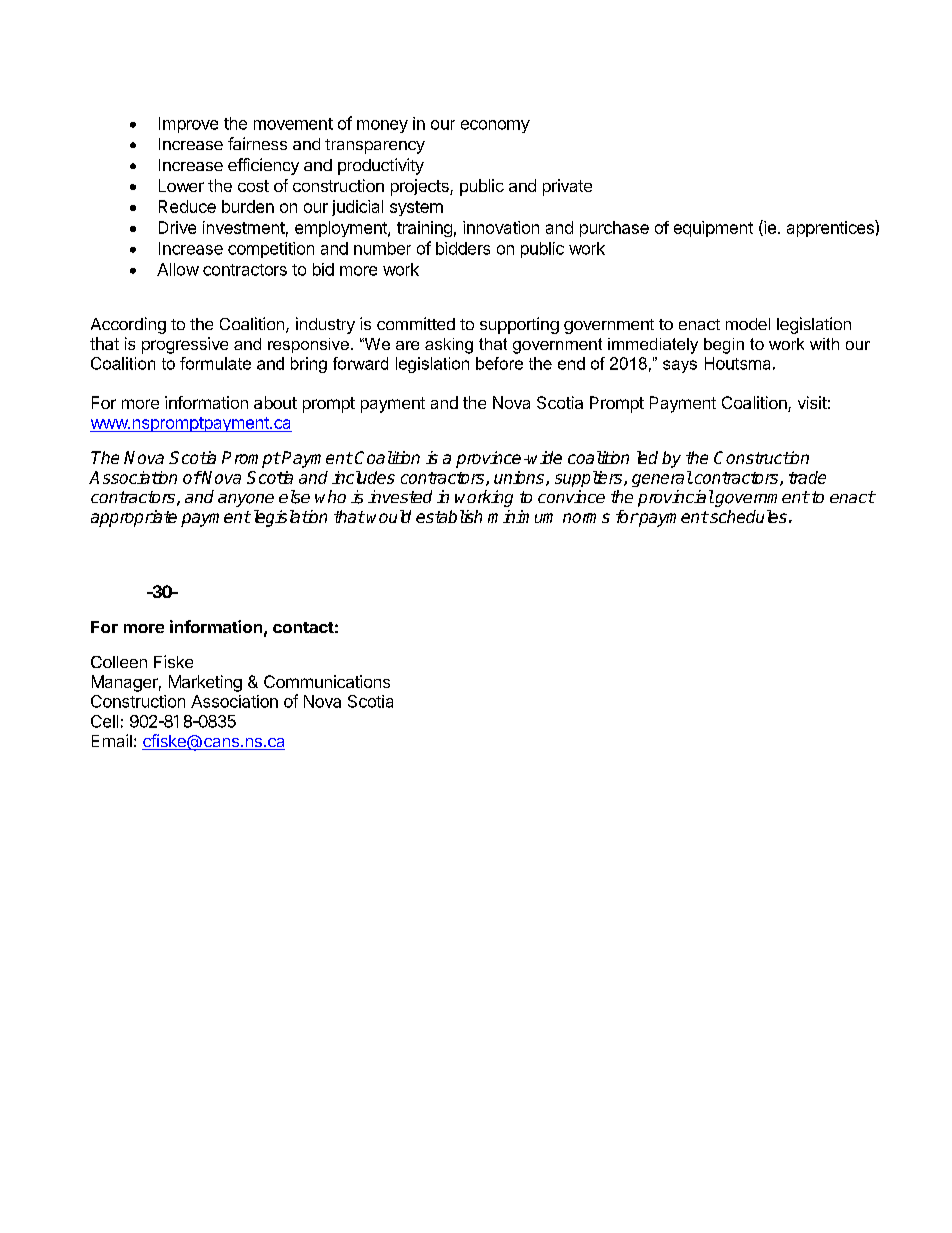  I want to click on Improve, so click(188, 125).
